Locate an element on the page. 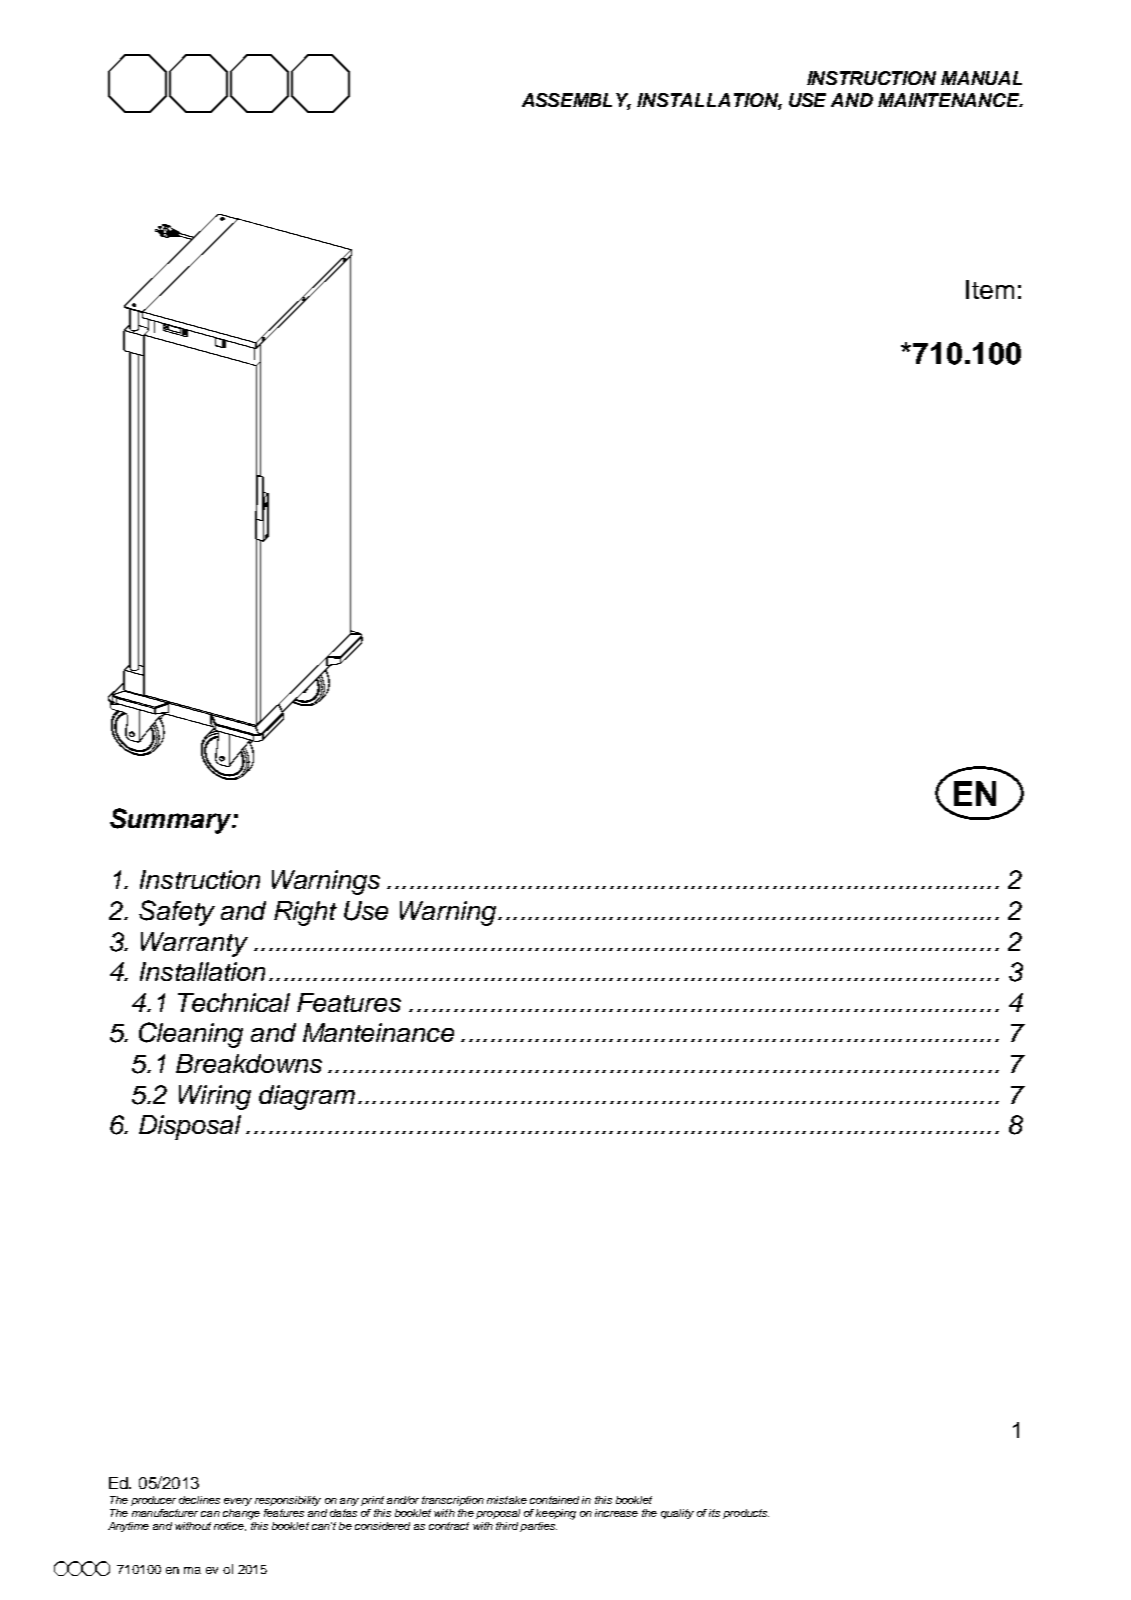  Cleaning is located at coordinates (191, 1035).
